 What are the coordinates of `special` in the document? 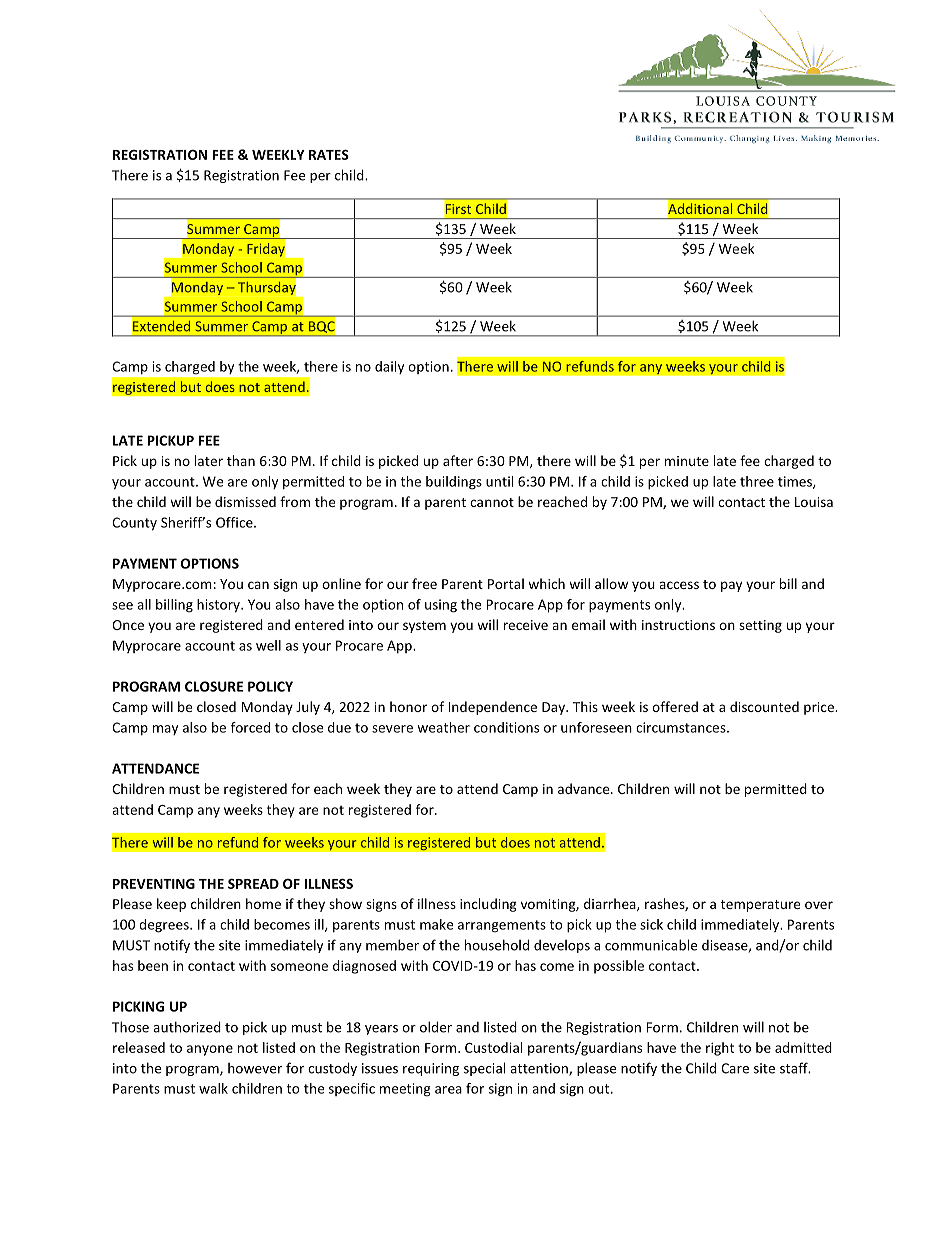 It's located at (484, 1069).
